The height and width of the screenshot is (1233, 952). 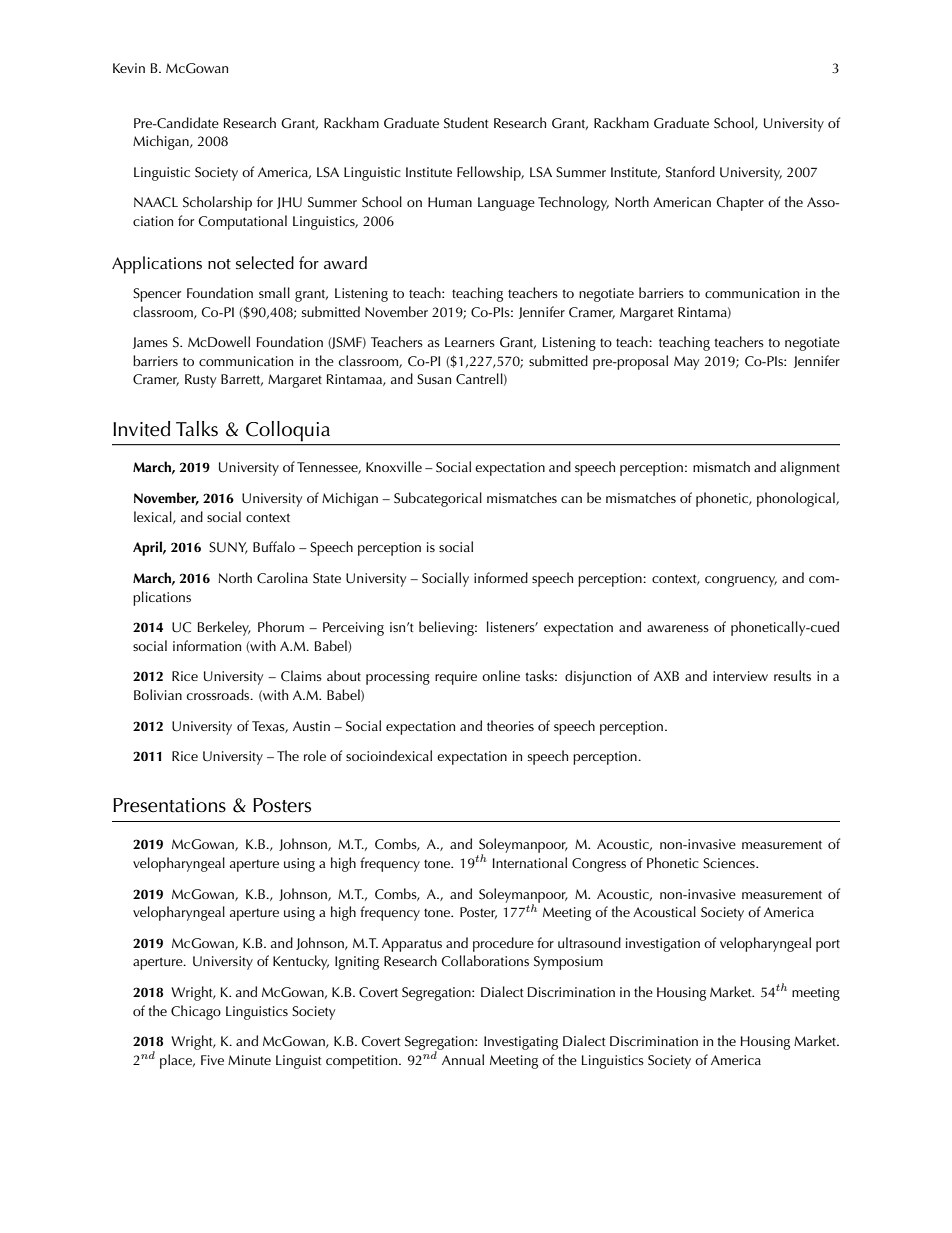 I want to click on May, so click(x=686, y=363).
